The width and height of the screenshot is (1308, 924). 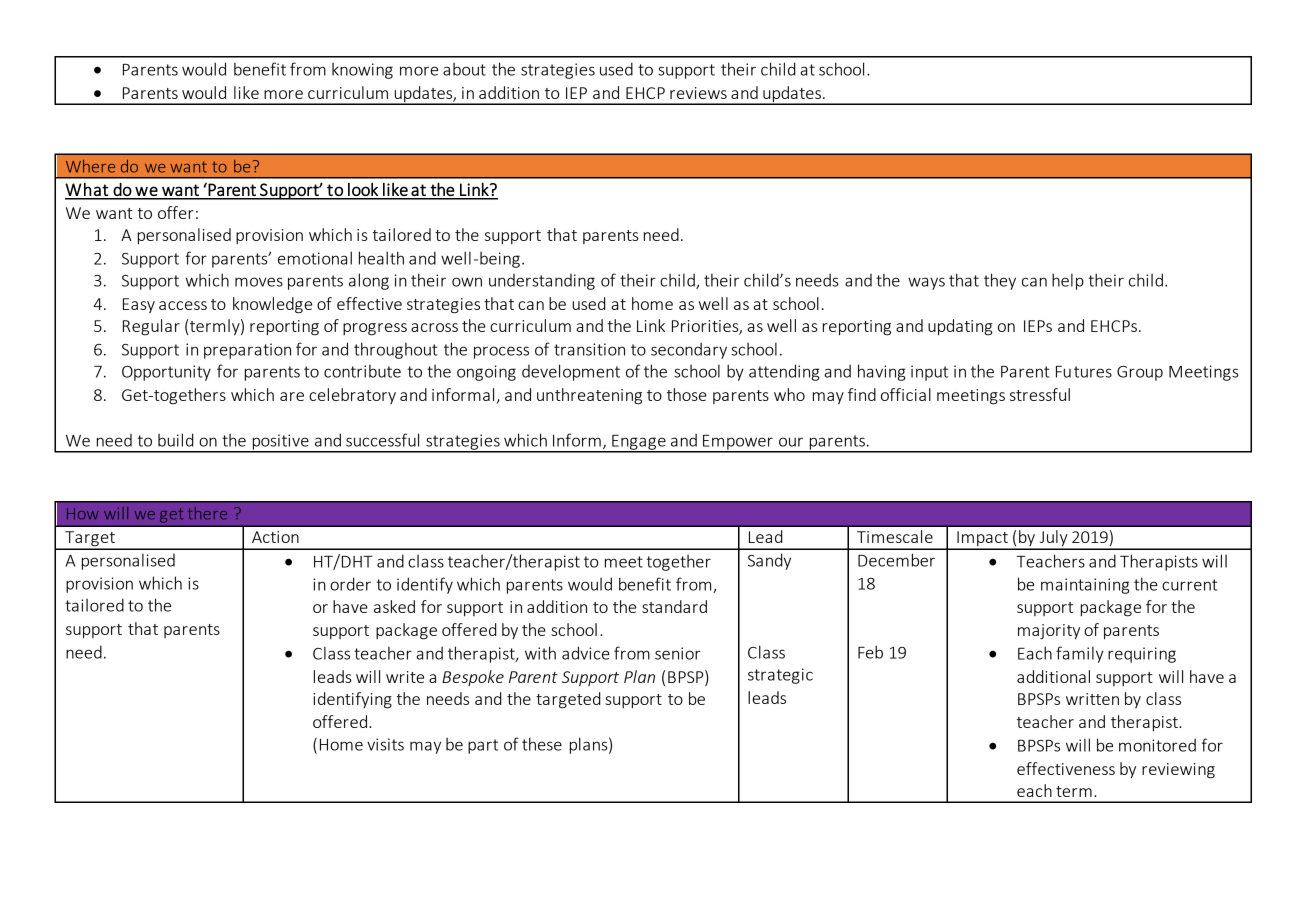 What do you see at coordinates (1068, 281) in the screenshot?
I see `help` at bounding box center [1068, 281].
